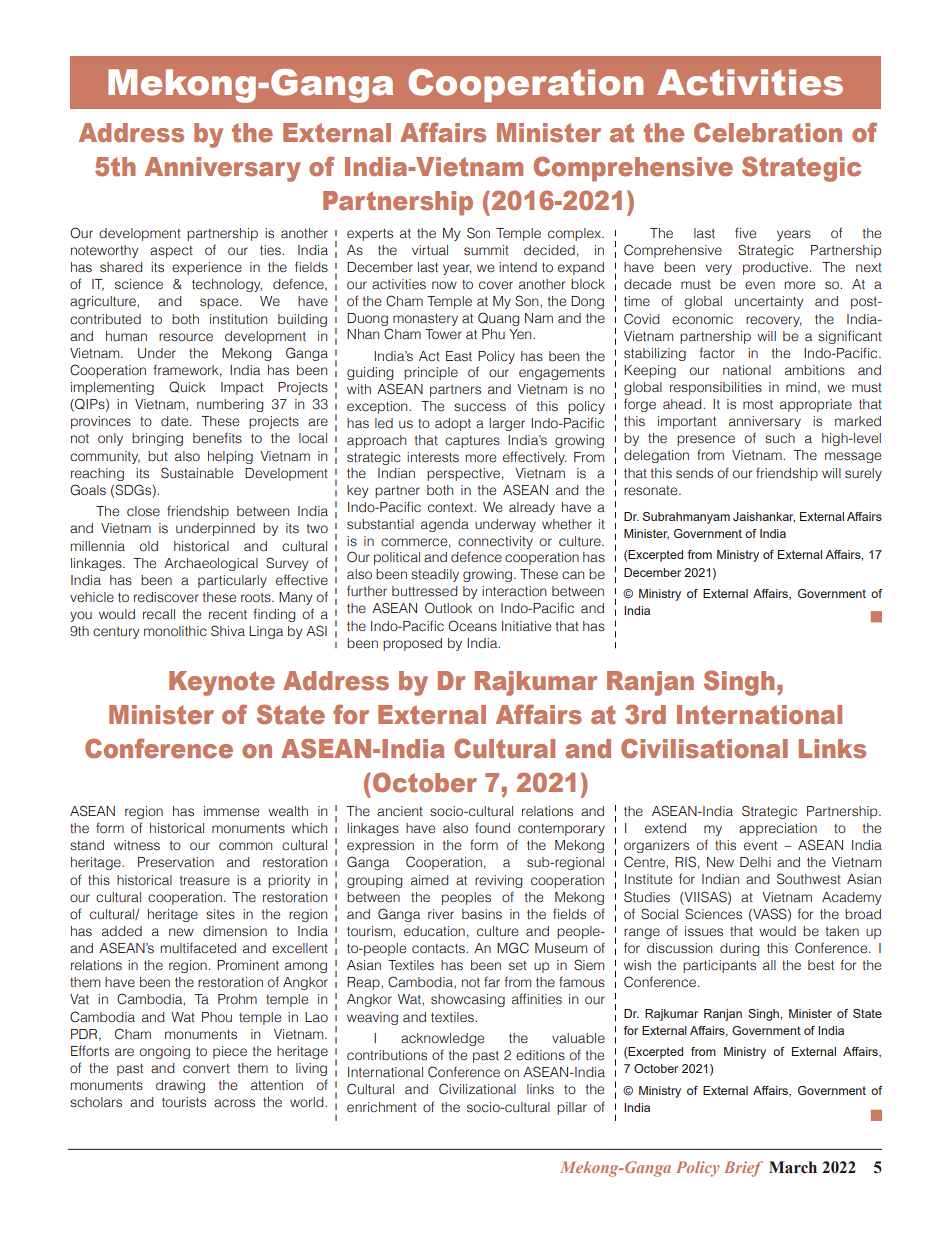 The image size is (952, 1233). I want to click on tourists, so click(184, 1102).
